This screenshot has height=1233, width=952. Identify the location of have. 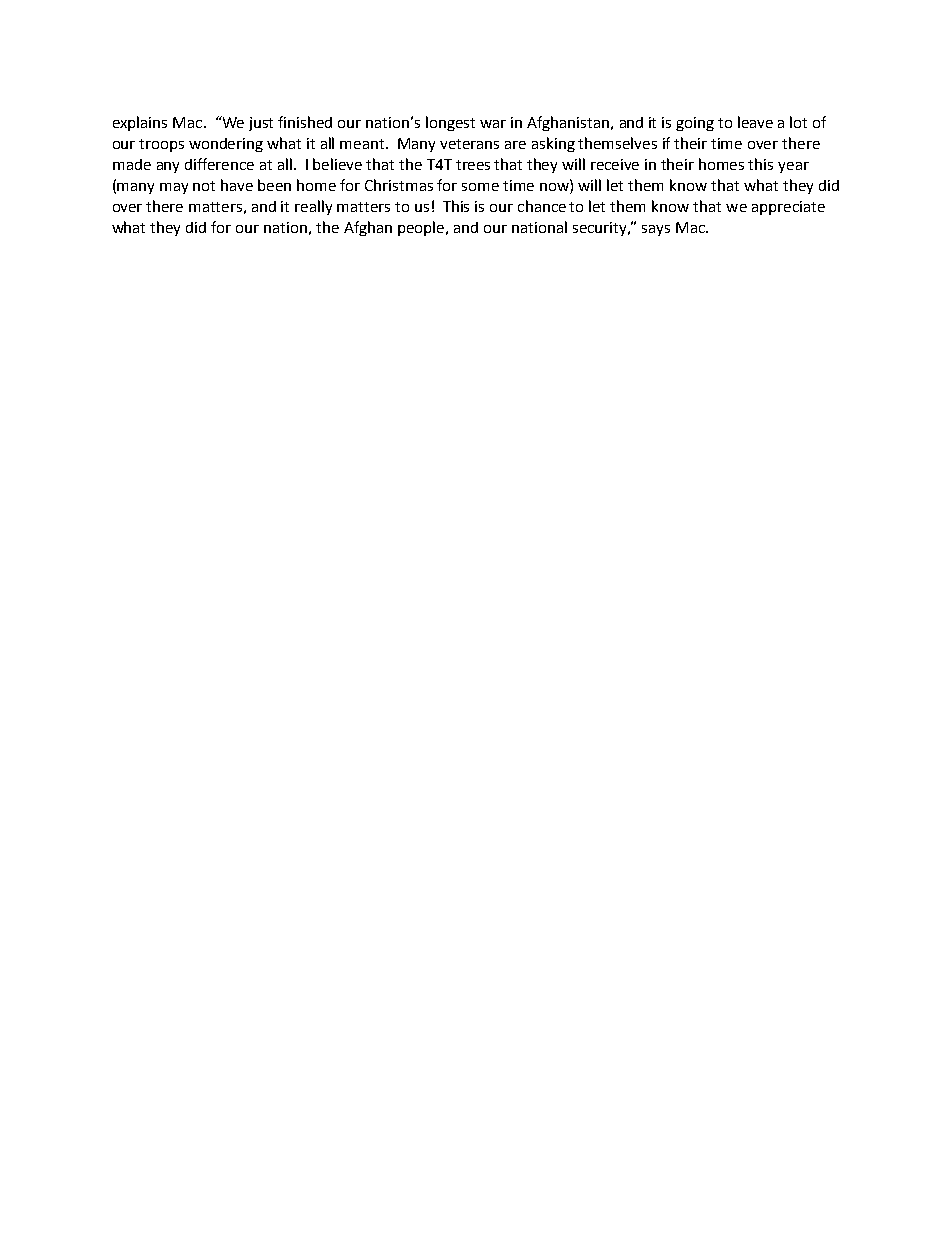
(237, 185).
